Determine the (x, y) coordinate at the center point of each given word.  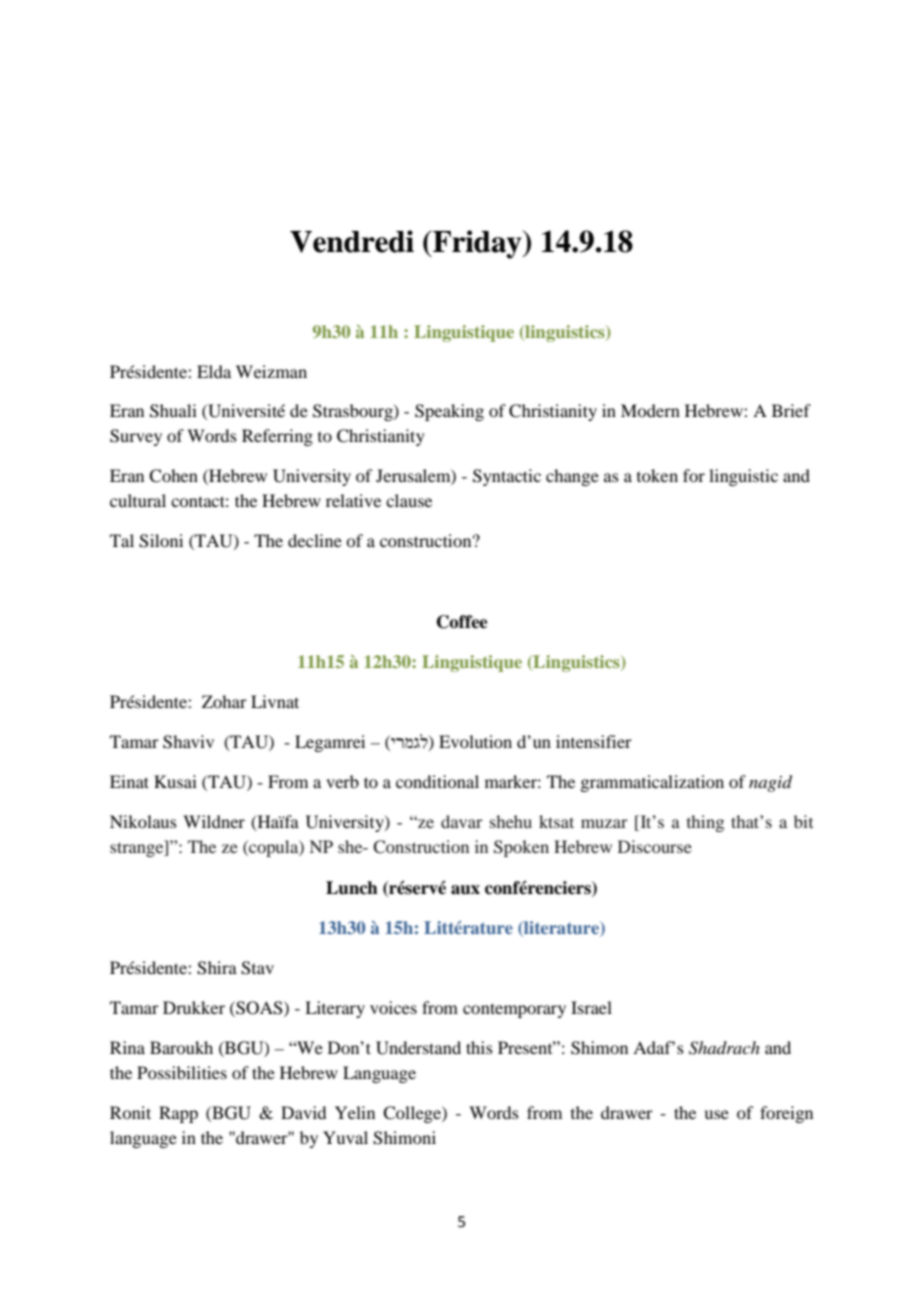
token (657, 475)
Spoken (521, 848)
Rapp (178, 1114)
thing (705, 823)
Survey (136, 437)
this (479, 1047)
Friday (477, 244)
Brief (791, 410)
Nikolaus (143, 821)
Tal (122, 540)
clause (409, 500)
